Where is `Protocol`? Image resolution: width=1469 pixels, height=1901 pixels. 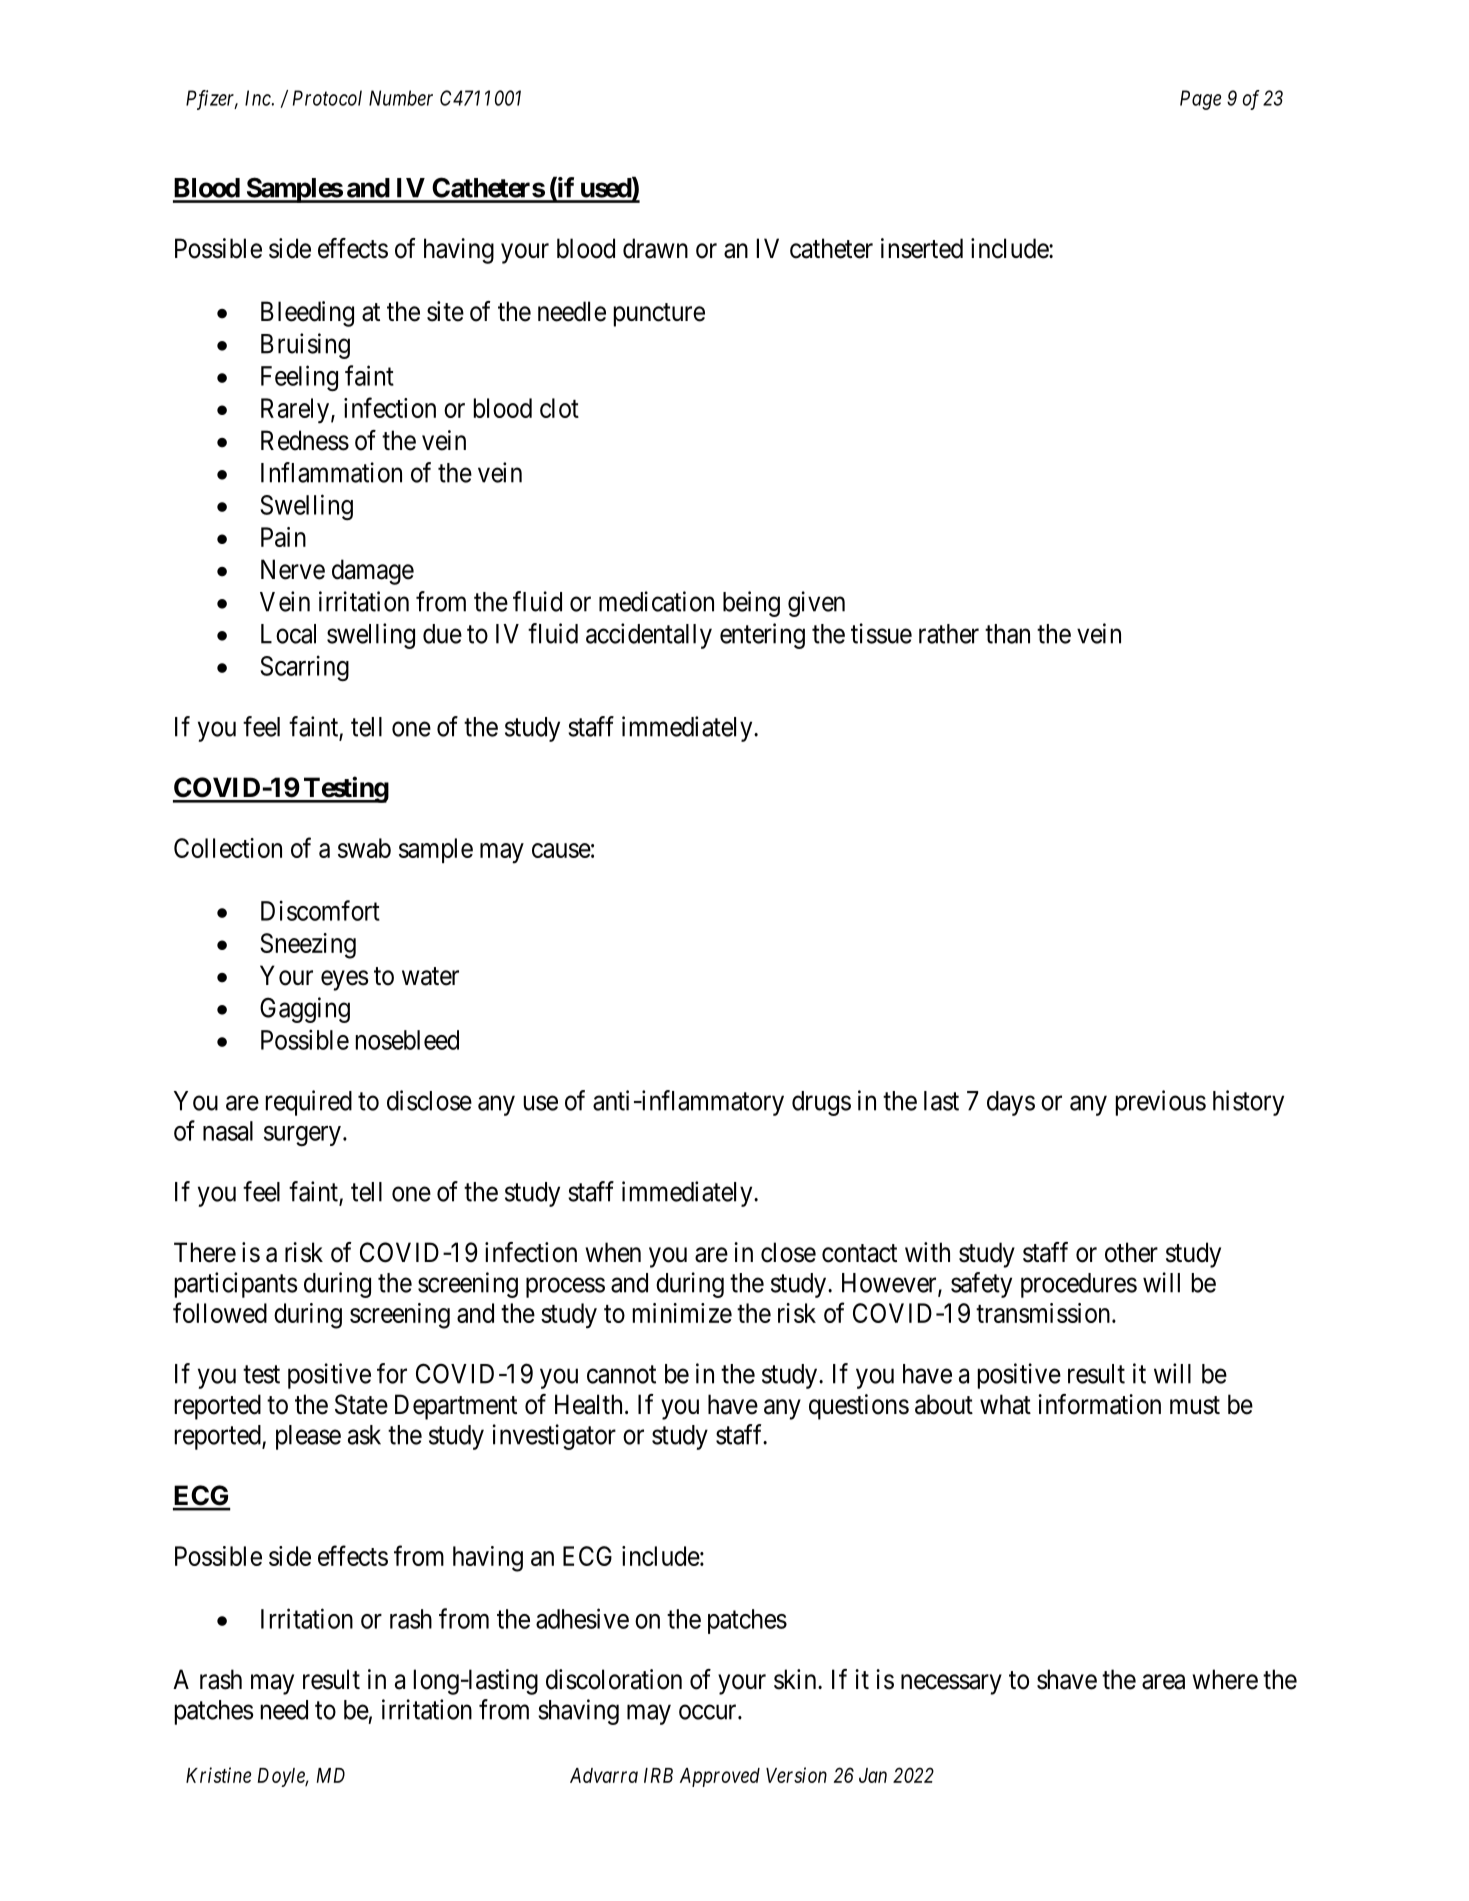 Protocol is located at coordinates (327, 98).
